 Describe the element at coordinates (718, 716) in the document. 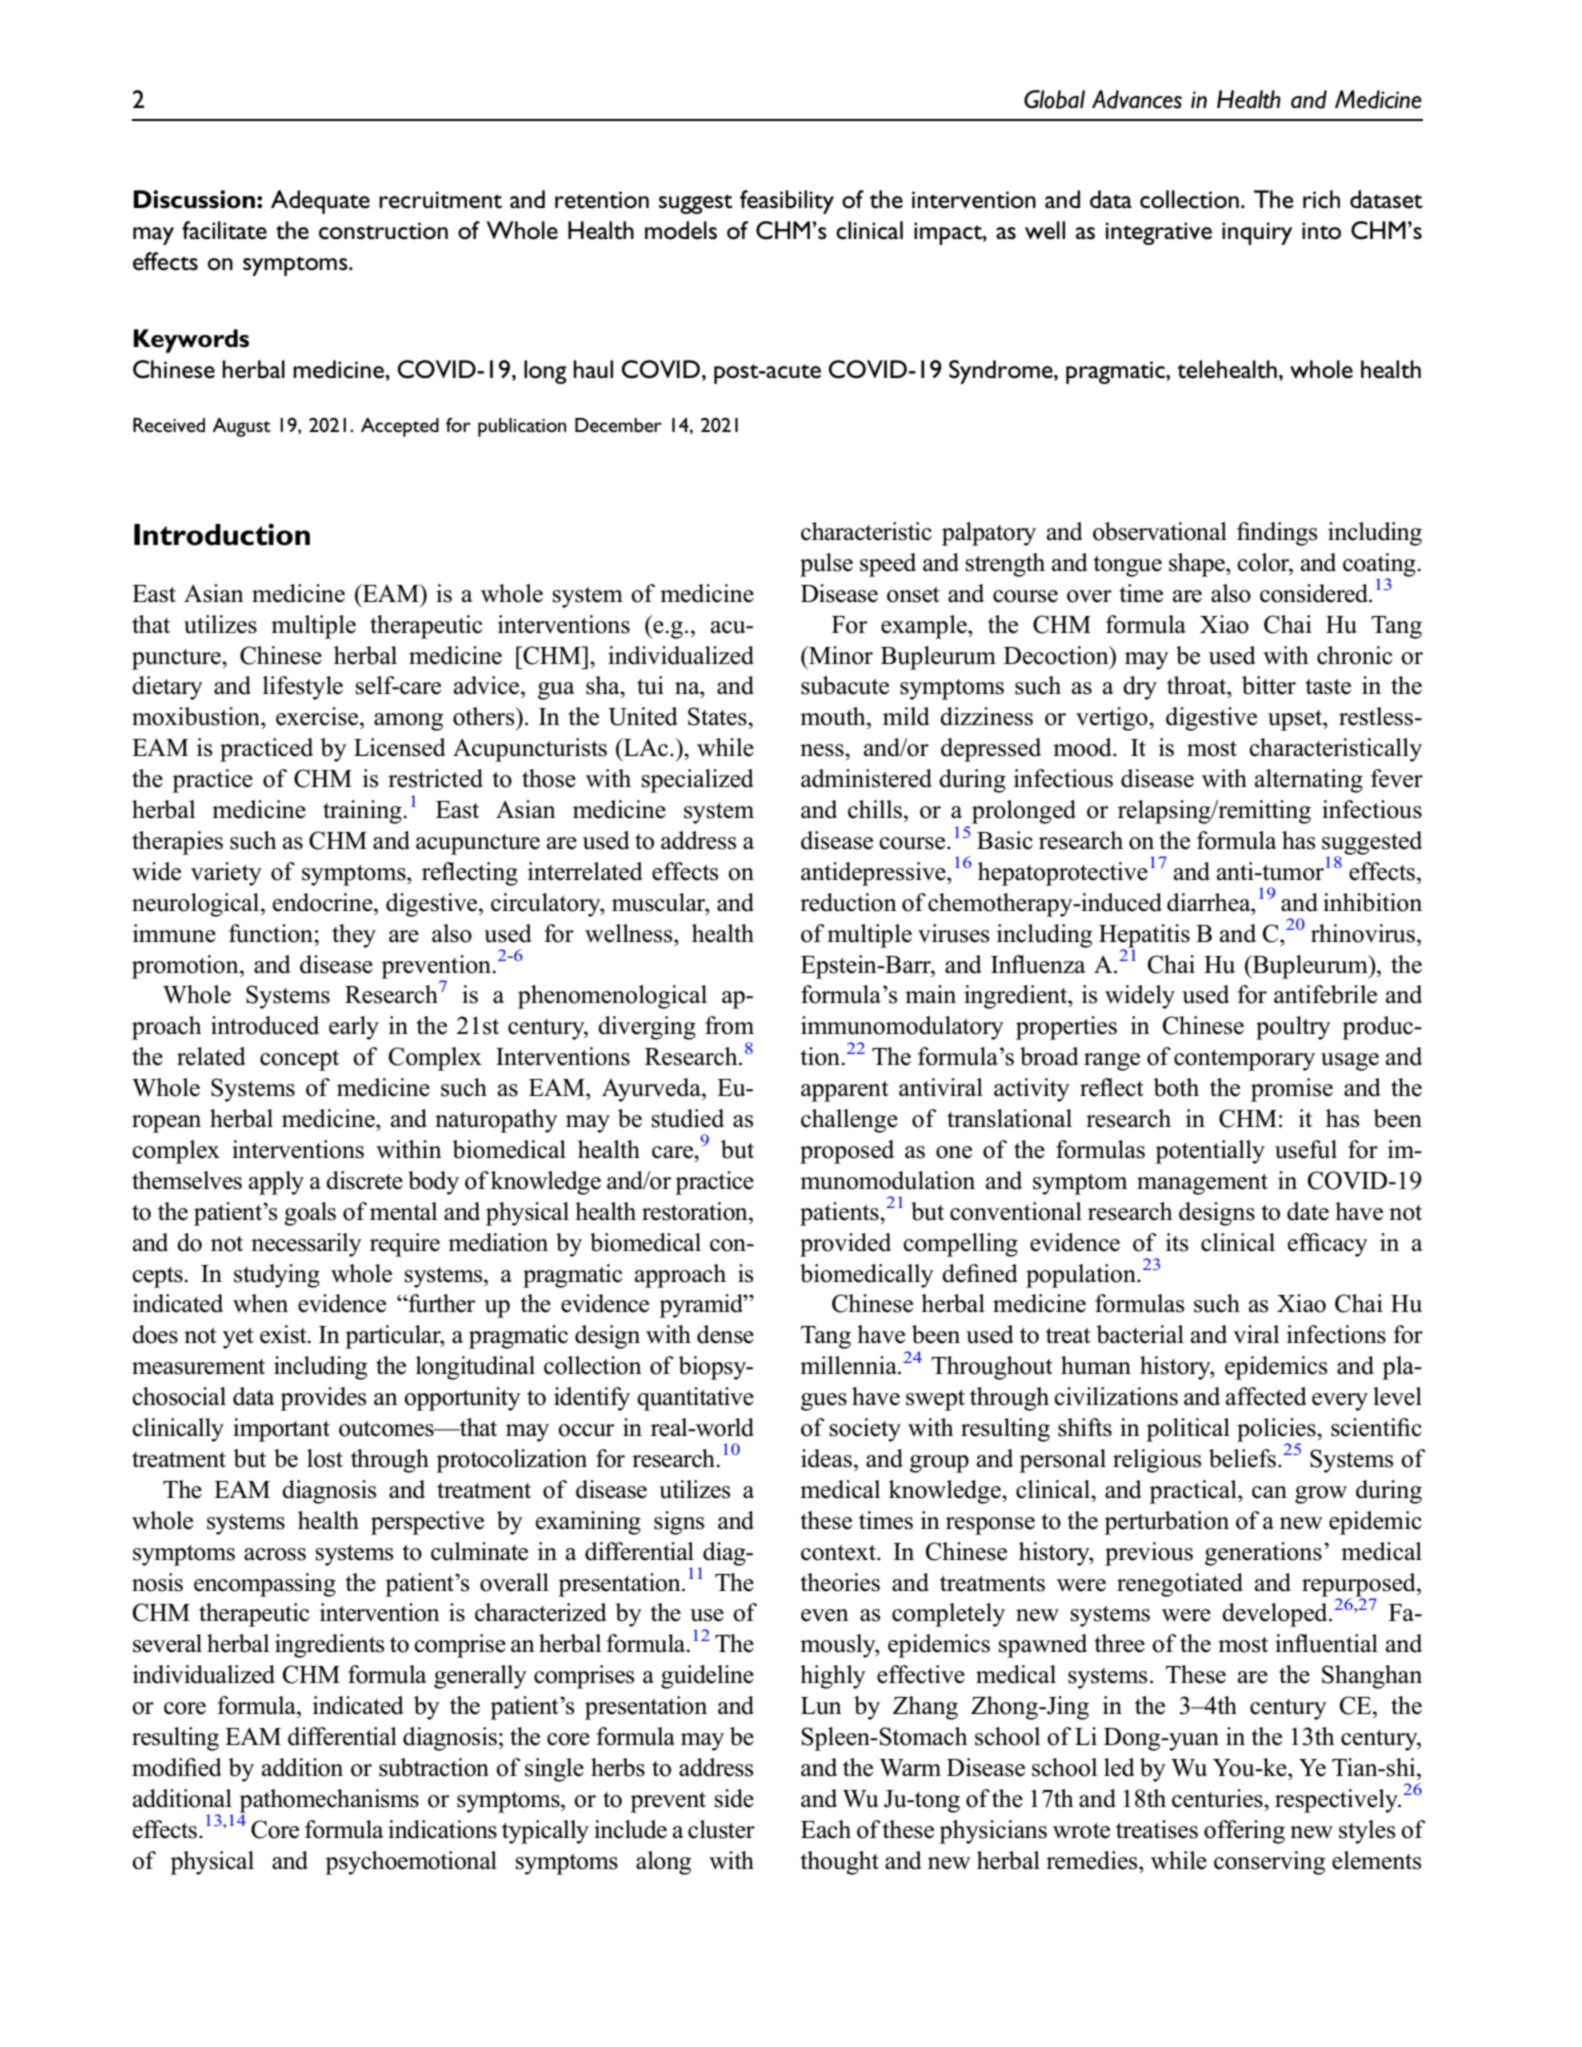

I see `States` at that location.
